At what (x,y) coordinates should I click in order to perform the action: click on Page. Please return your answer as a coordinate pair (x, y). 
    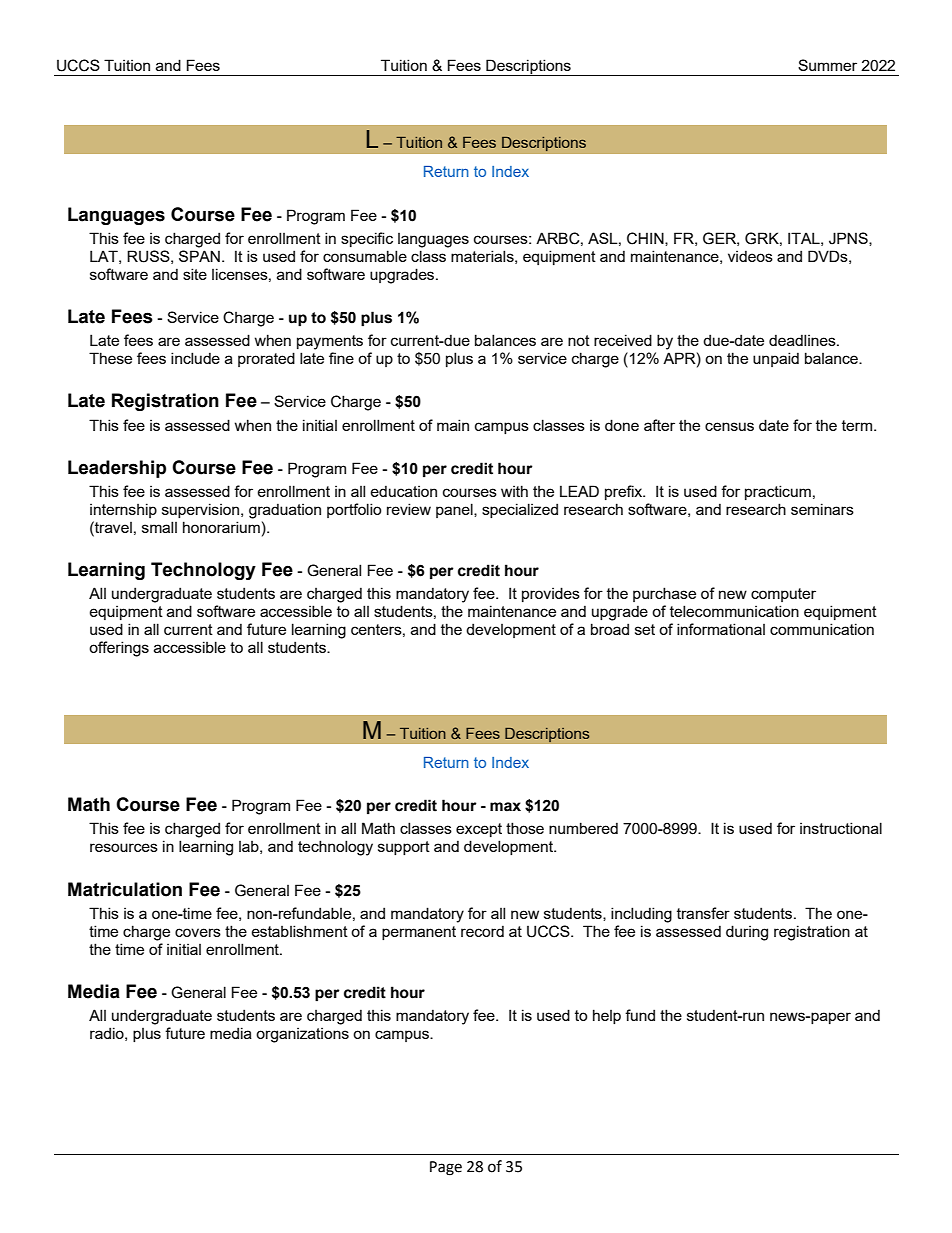
    Looking at the image, I should click on (446, 1168).
